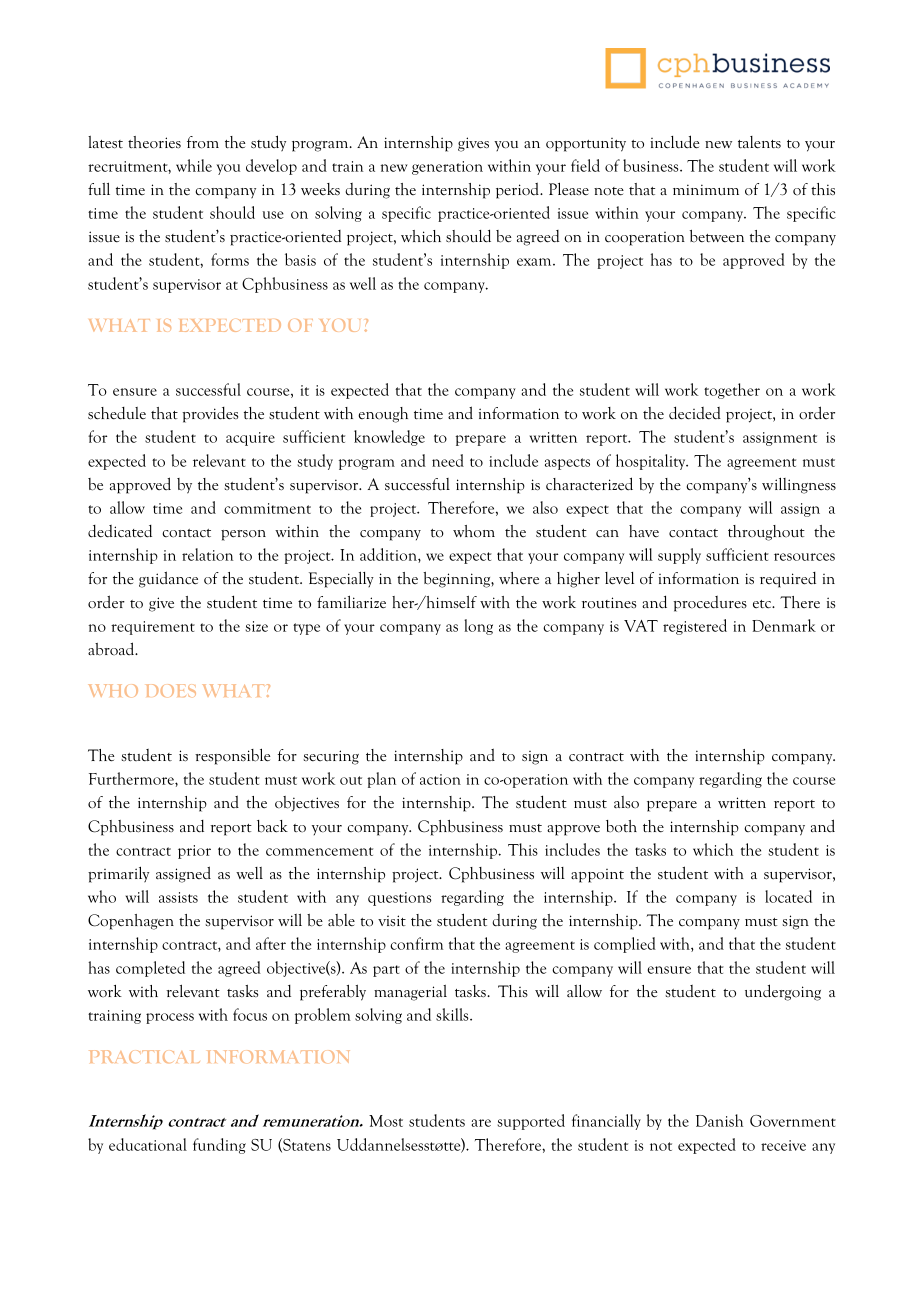 Image resolution: width=924 pixels, height=1308 pixels. Describe the element at coordinates (383, 415) in the document. I see `enough` at that location.
